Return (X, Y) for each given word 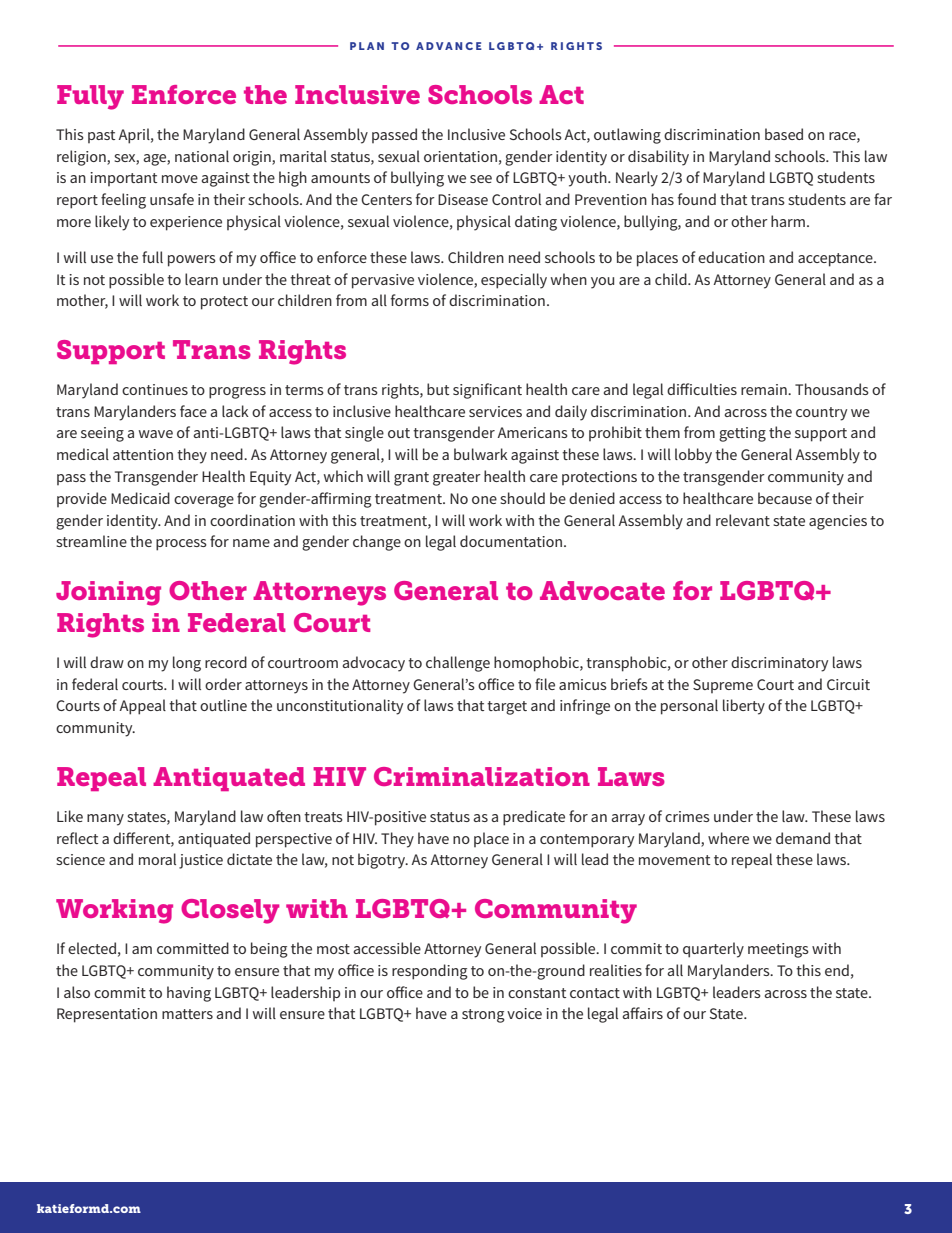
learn (201, 279)
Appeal (142, 707)
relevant (743, 520)
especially (514, 281)
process (181, 545)
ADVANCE (449, 46)
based (784, 134)
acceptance (836, 260)
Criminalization (482, 776)
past (101, 136)
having (189, 994)
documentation (512, 541)
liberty (744, 707)
